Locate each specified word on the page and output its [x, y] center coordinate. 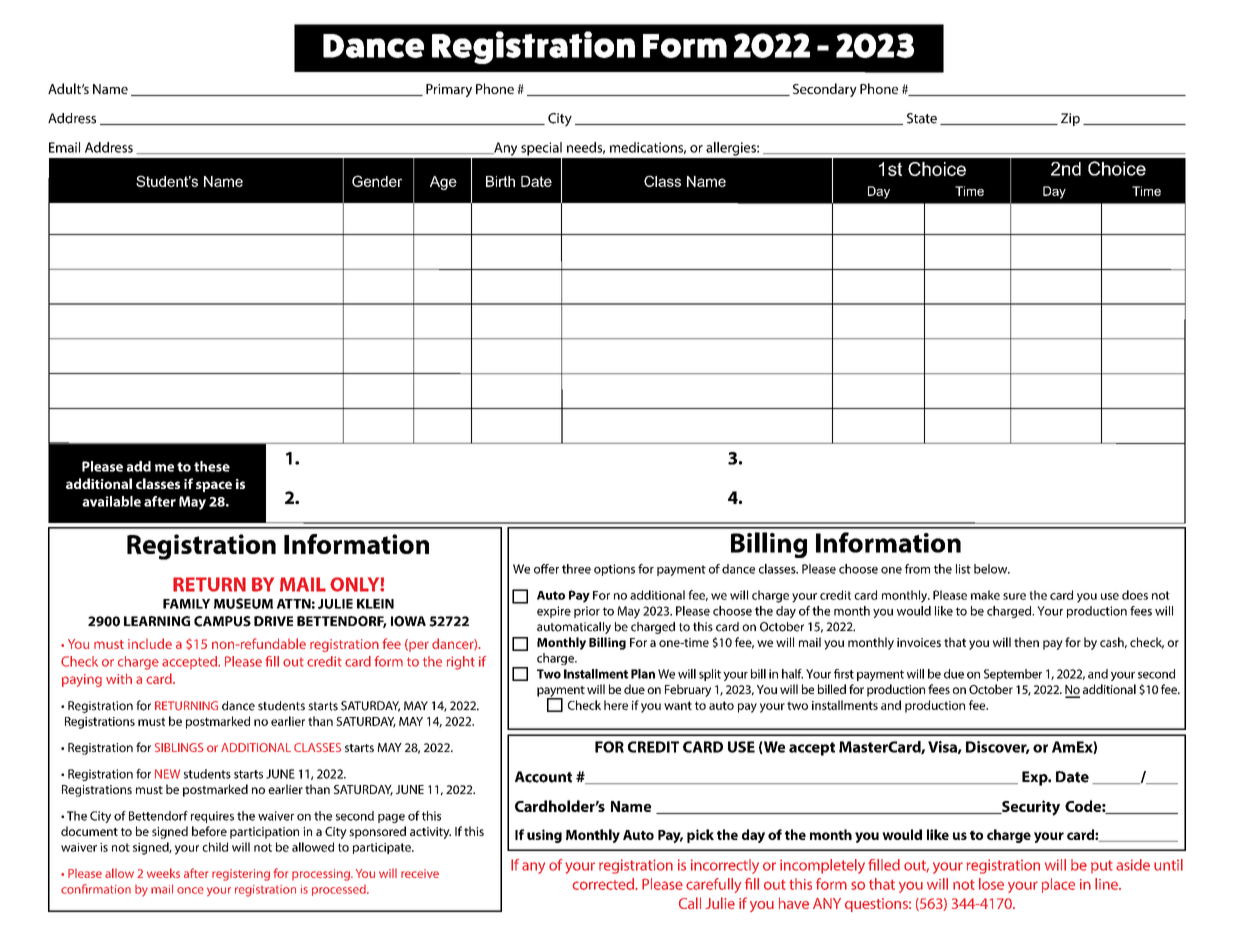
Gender [377, 181]
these [212, 466]
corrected [604, 884]
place [1058, 885]
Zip [1070, 119]
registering [241, 875]
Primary [449, 90]
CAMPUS [222, 621]
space [214, 486]
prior [587, 612]
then [1026, 642]
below [992, 569]
